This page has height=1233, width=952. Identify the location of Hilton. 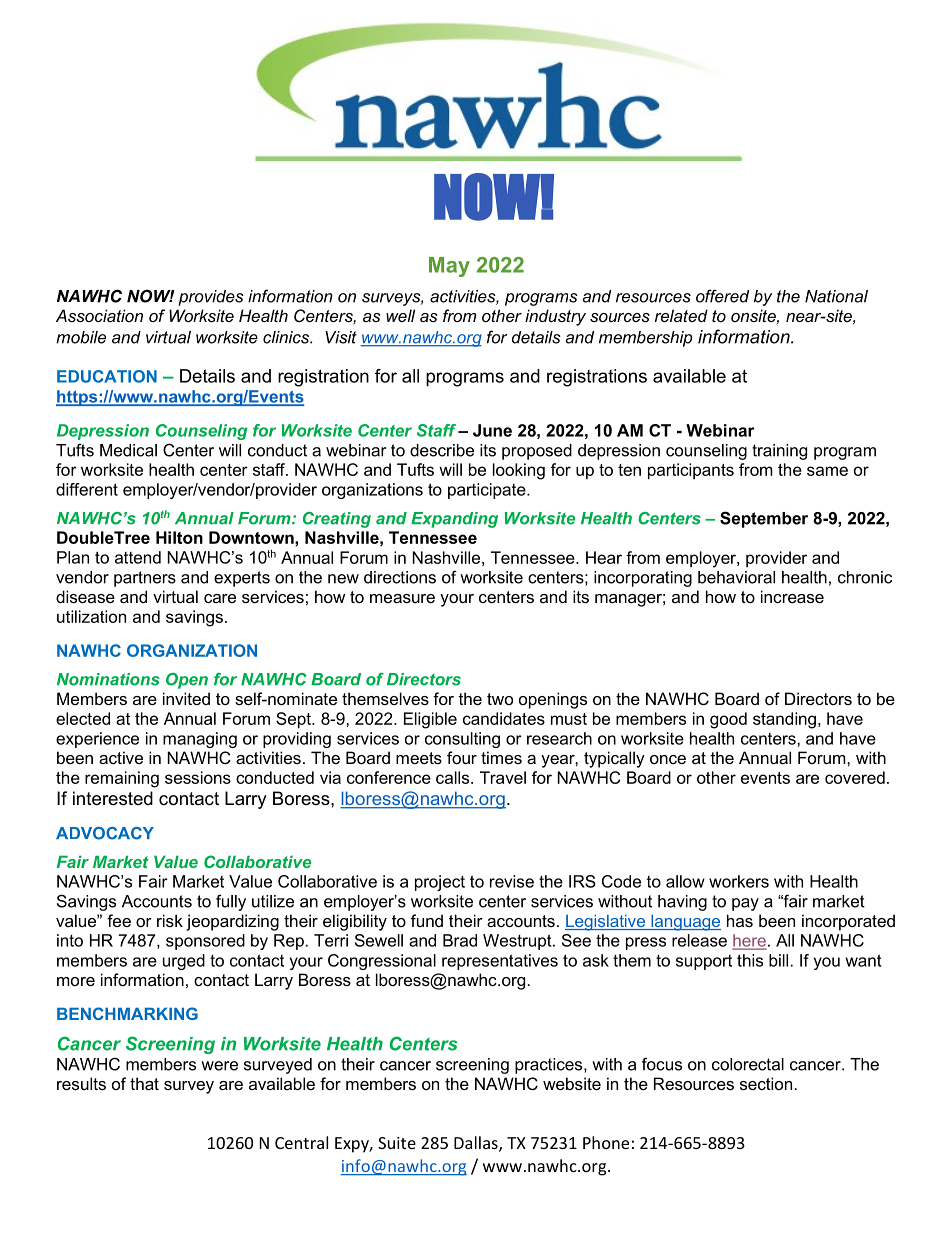
(179, 537).
